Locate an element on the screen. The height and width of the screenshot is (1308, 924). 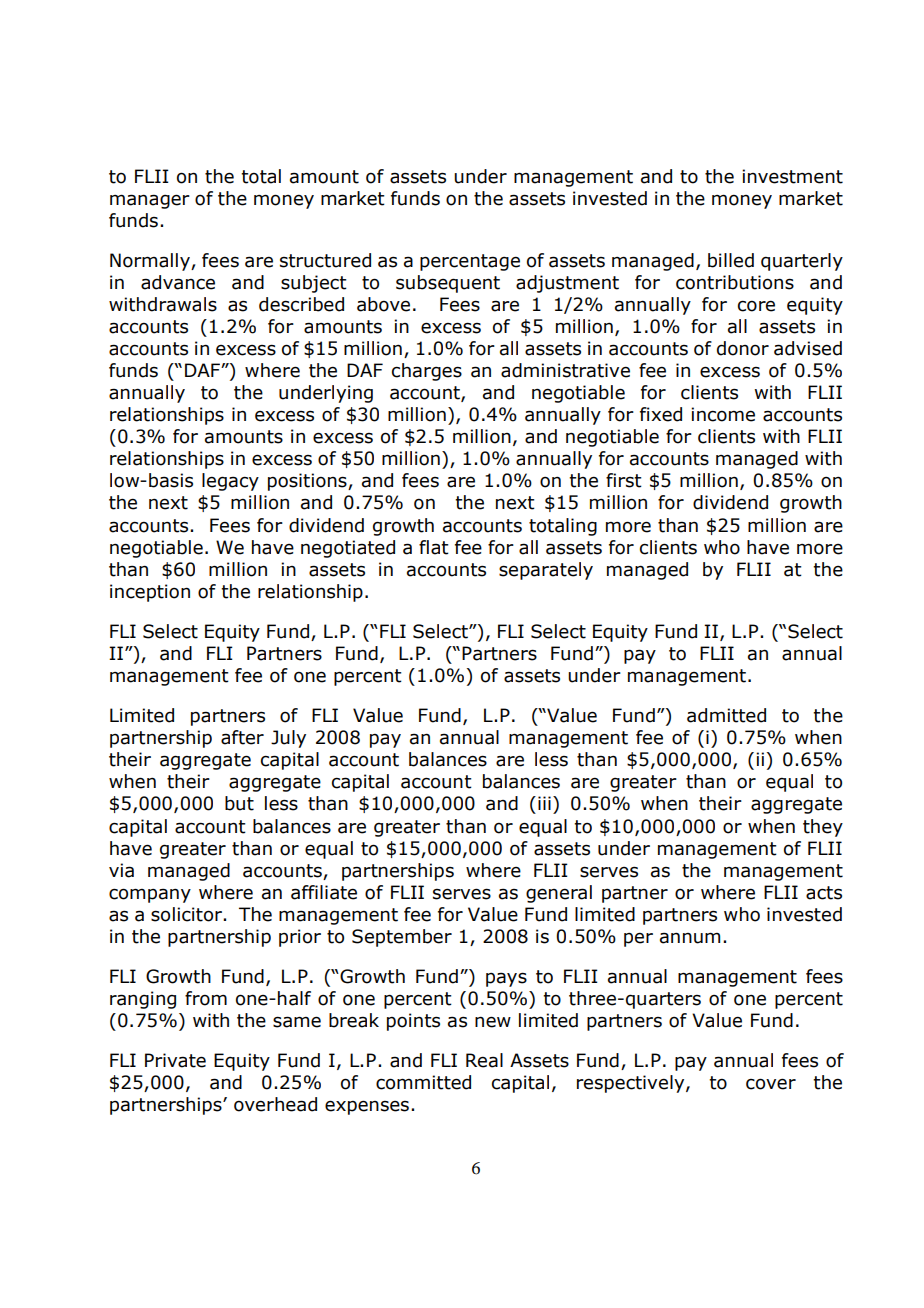
Private is located at coordinates (175, 1060).
